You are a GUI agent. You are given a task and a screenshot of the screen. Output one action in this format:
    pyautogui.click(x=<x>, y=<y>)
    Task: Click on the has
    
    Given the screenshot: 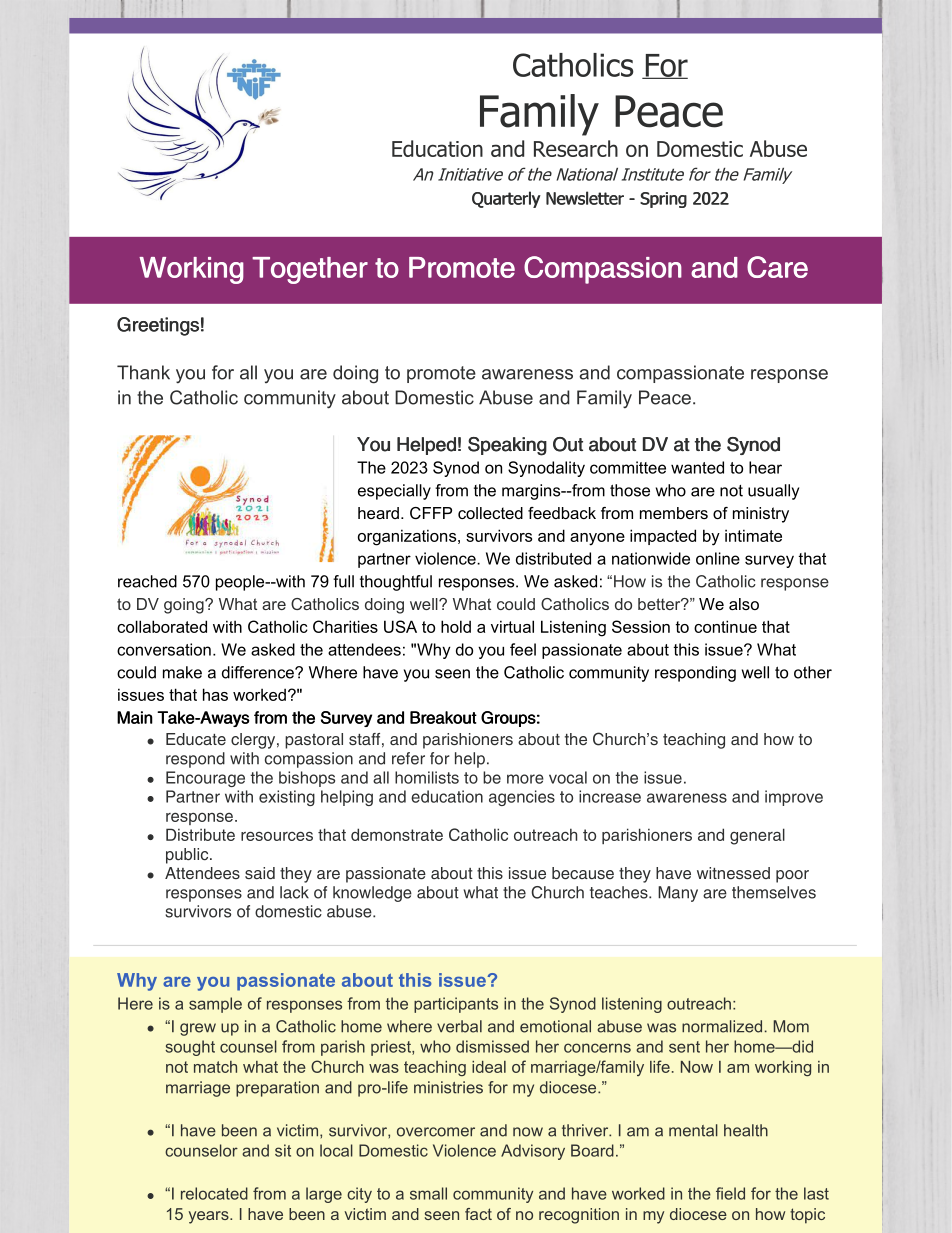 What is the action you would take?
    pyautogui.click(x=215, y=694)
